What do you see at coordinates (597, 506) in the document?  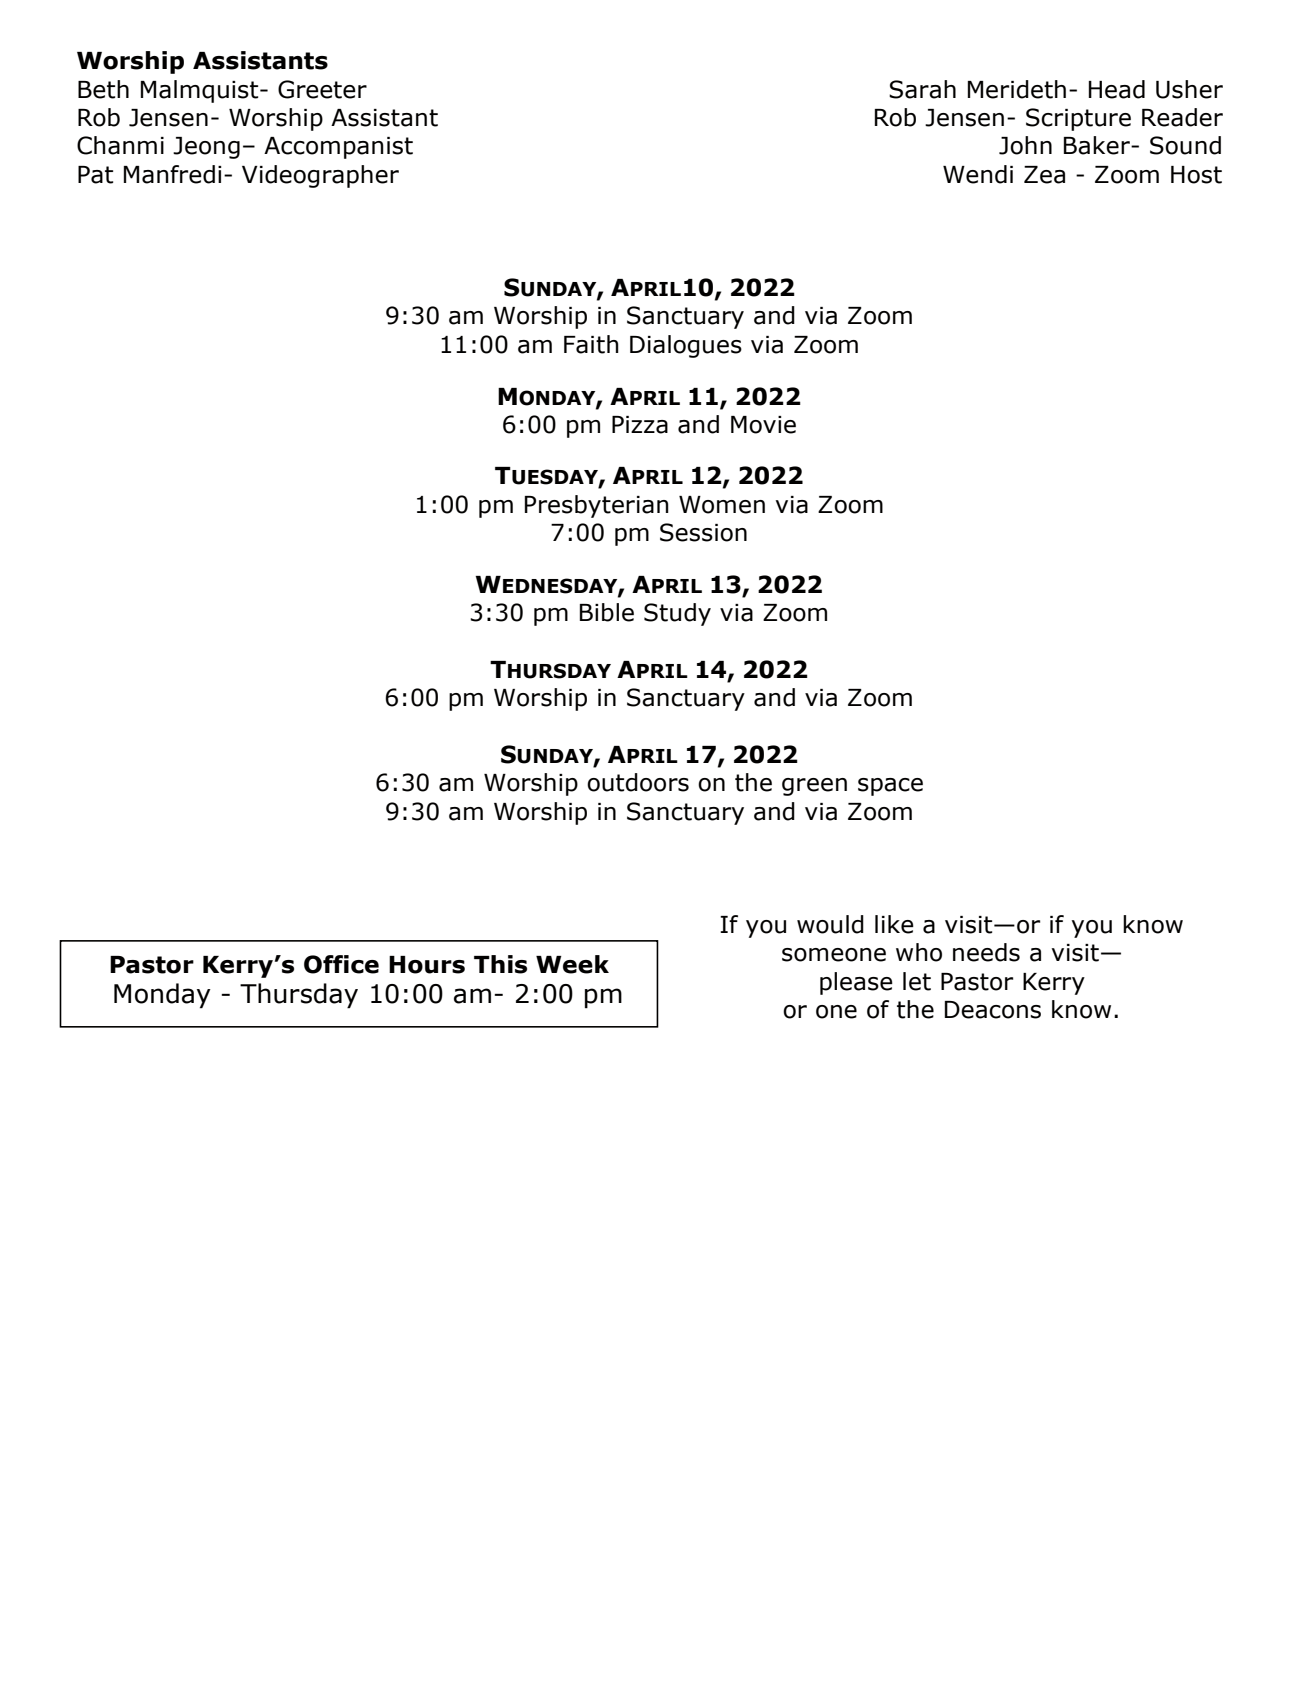 I see `Presbyterian` at bounding box center [597, 506].
